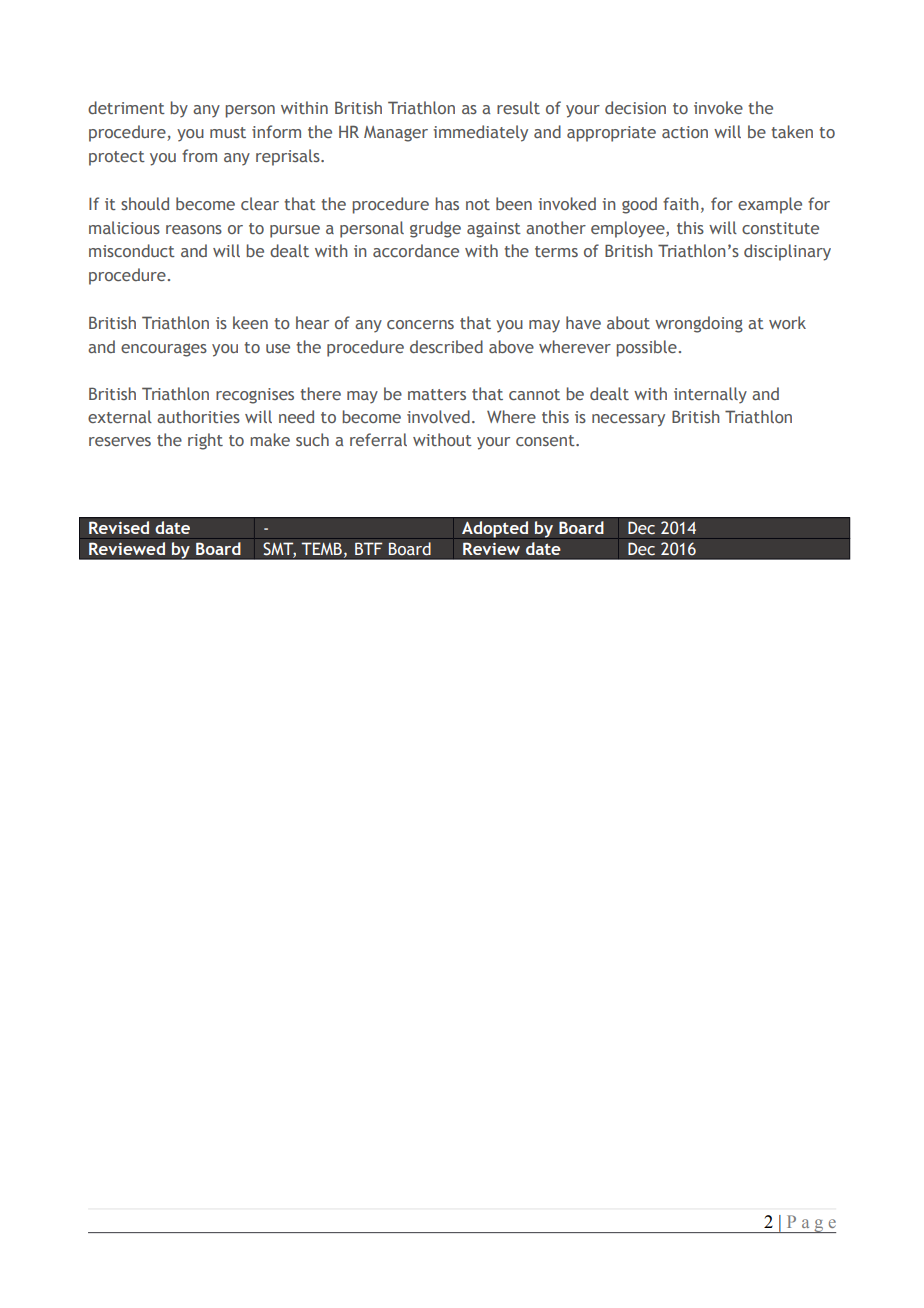 Image resolution: width=924 pixels, height=1308 pixels. I want to click on constitute, so click(780, 228).
